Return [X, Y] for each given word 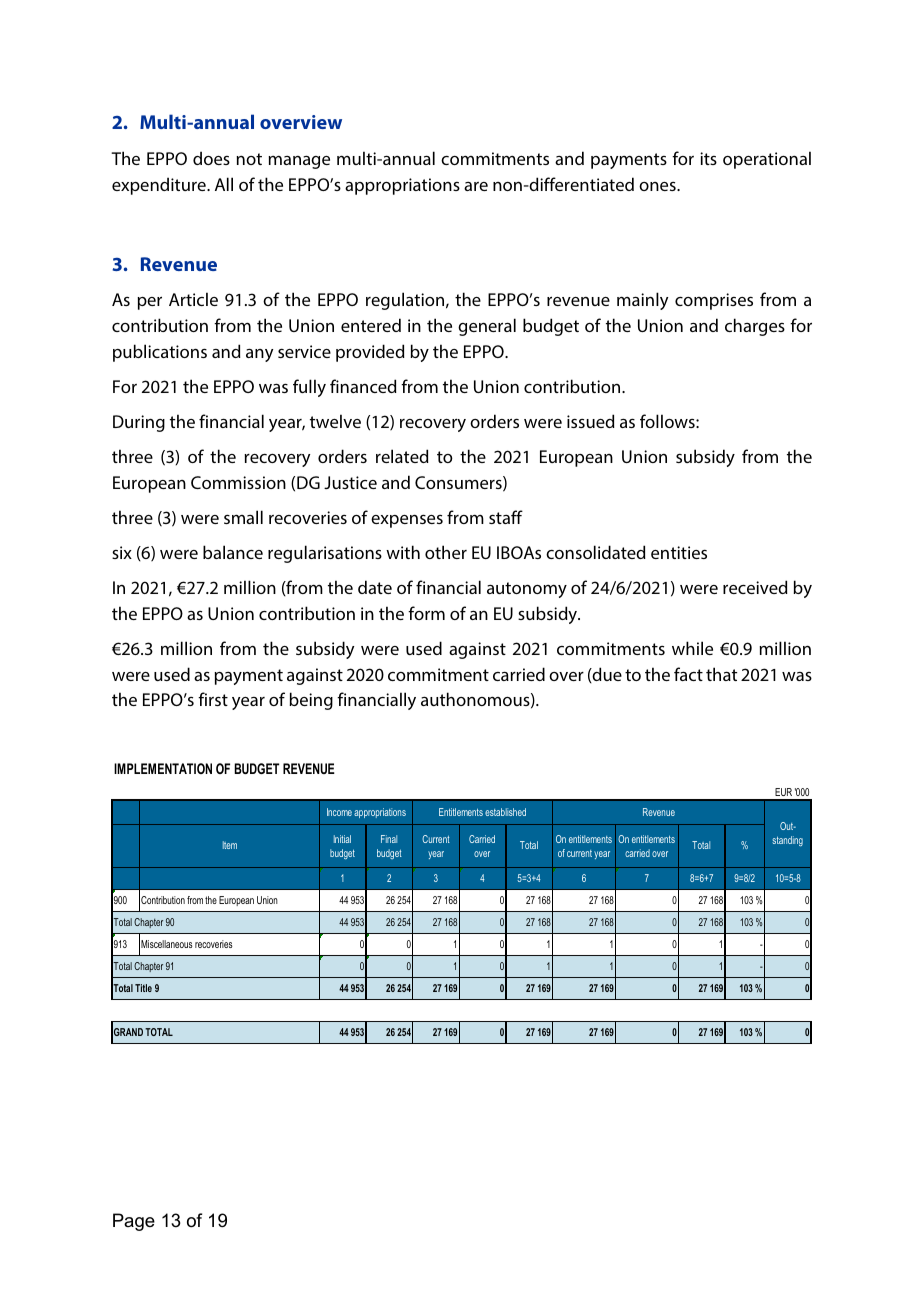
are [476, 186]
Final [389, 839]
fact [688, 674]
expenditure [160, 186]
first [213, 699]
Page [134, 1222]
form [426, 613]
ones [658, 186]
